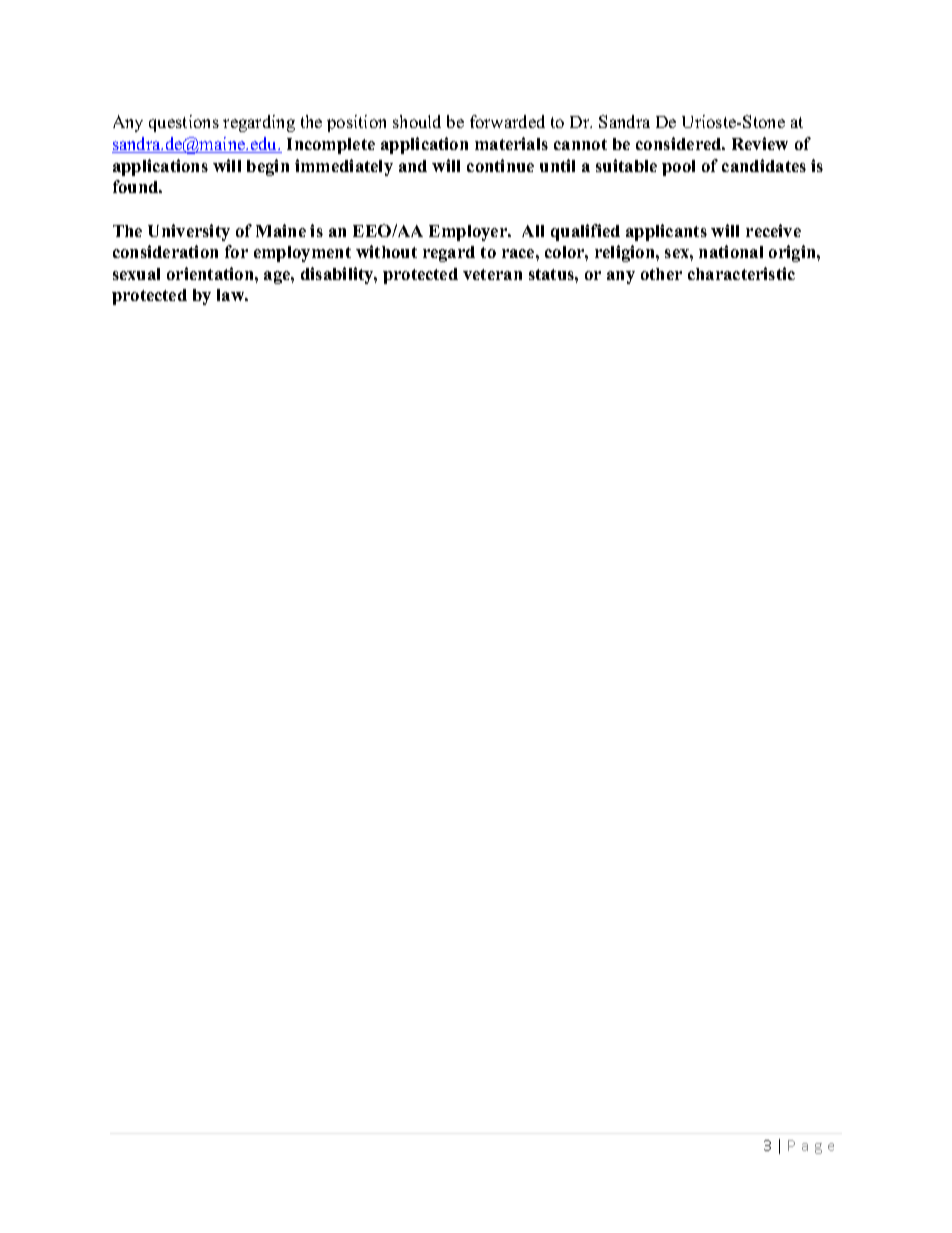  What do you see at coordinates (533, 231) in the page?
I see `All` at bounding box center [533, 231].
